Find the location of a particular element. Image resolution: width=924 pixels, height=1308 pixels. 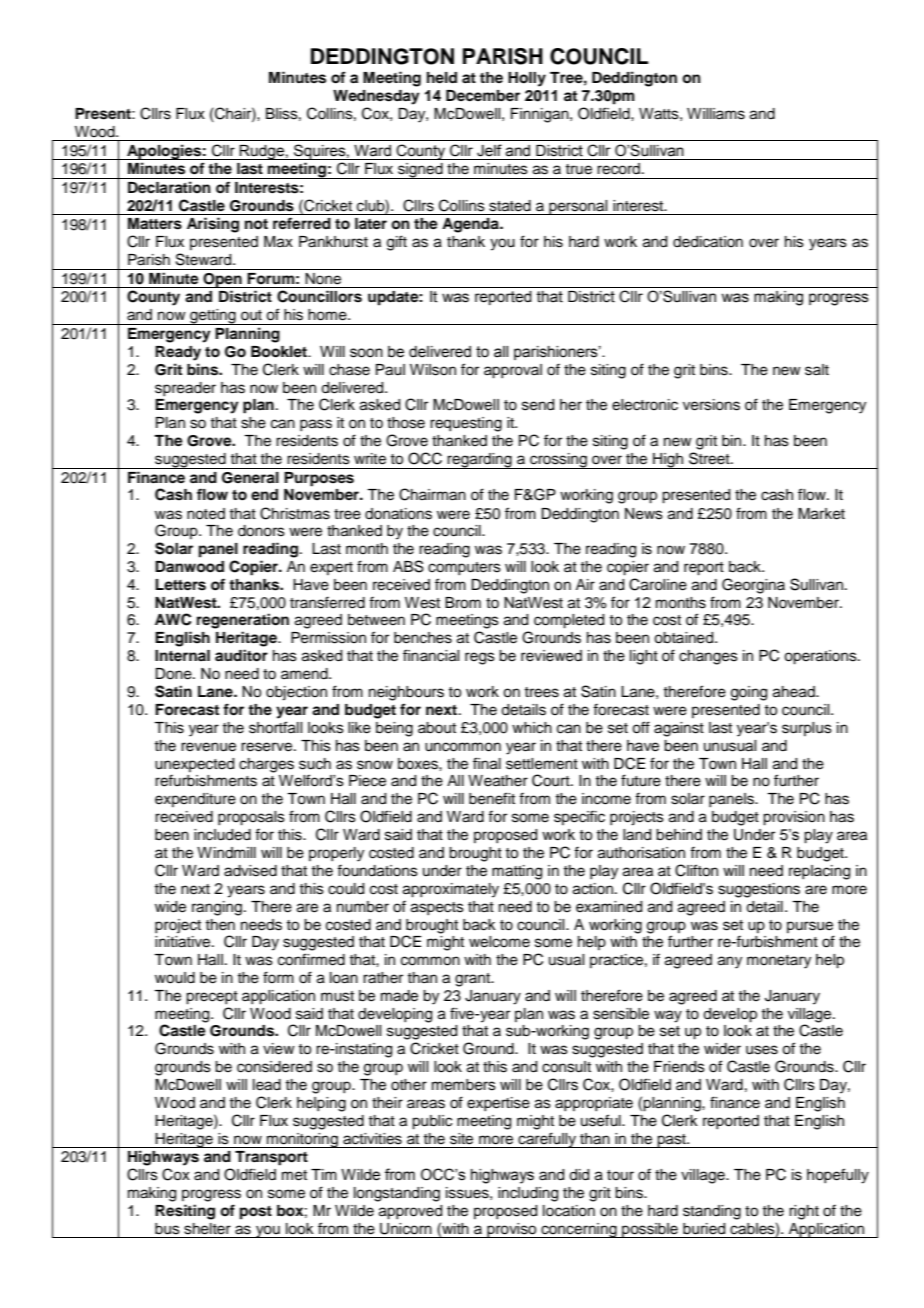

approval is located at coordinates (513, 371).
